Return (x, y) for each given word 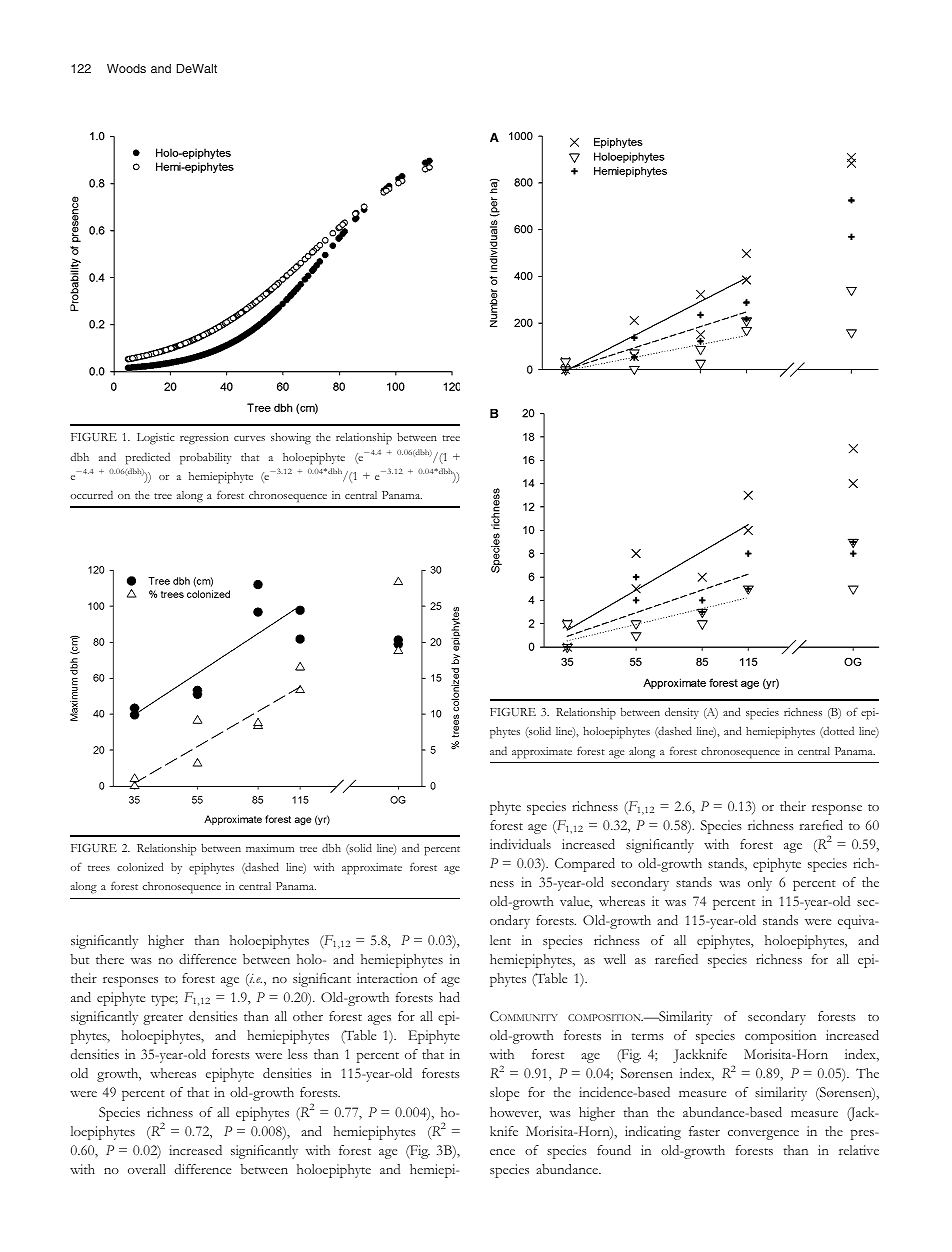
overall (147, 1169)
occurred (91, 494)
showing (291, 439)
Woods (126, 68)
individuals (520, 844)
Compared (585, 865)
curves (249, 438)
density (682, 713)
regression (204, 439)
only (760, 884)
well (615, 959)
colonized (140, 866)
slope (504, 1094)
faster (704, 1131)
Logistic (156, 439)
